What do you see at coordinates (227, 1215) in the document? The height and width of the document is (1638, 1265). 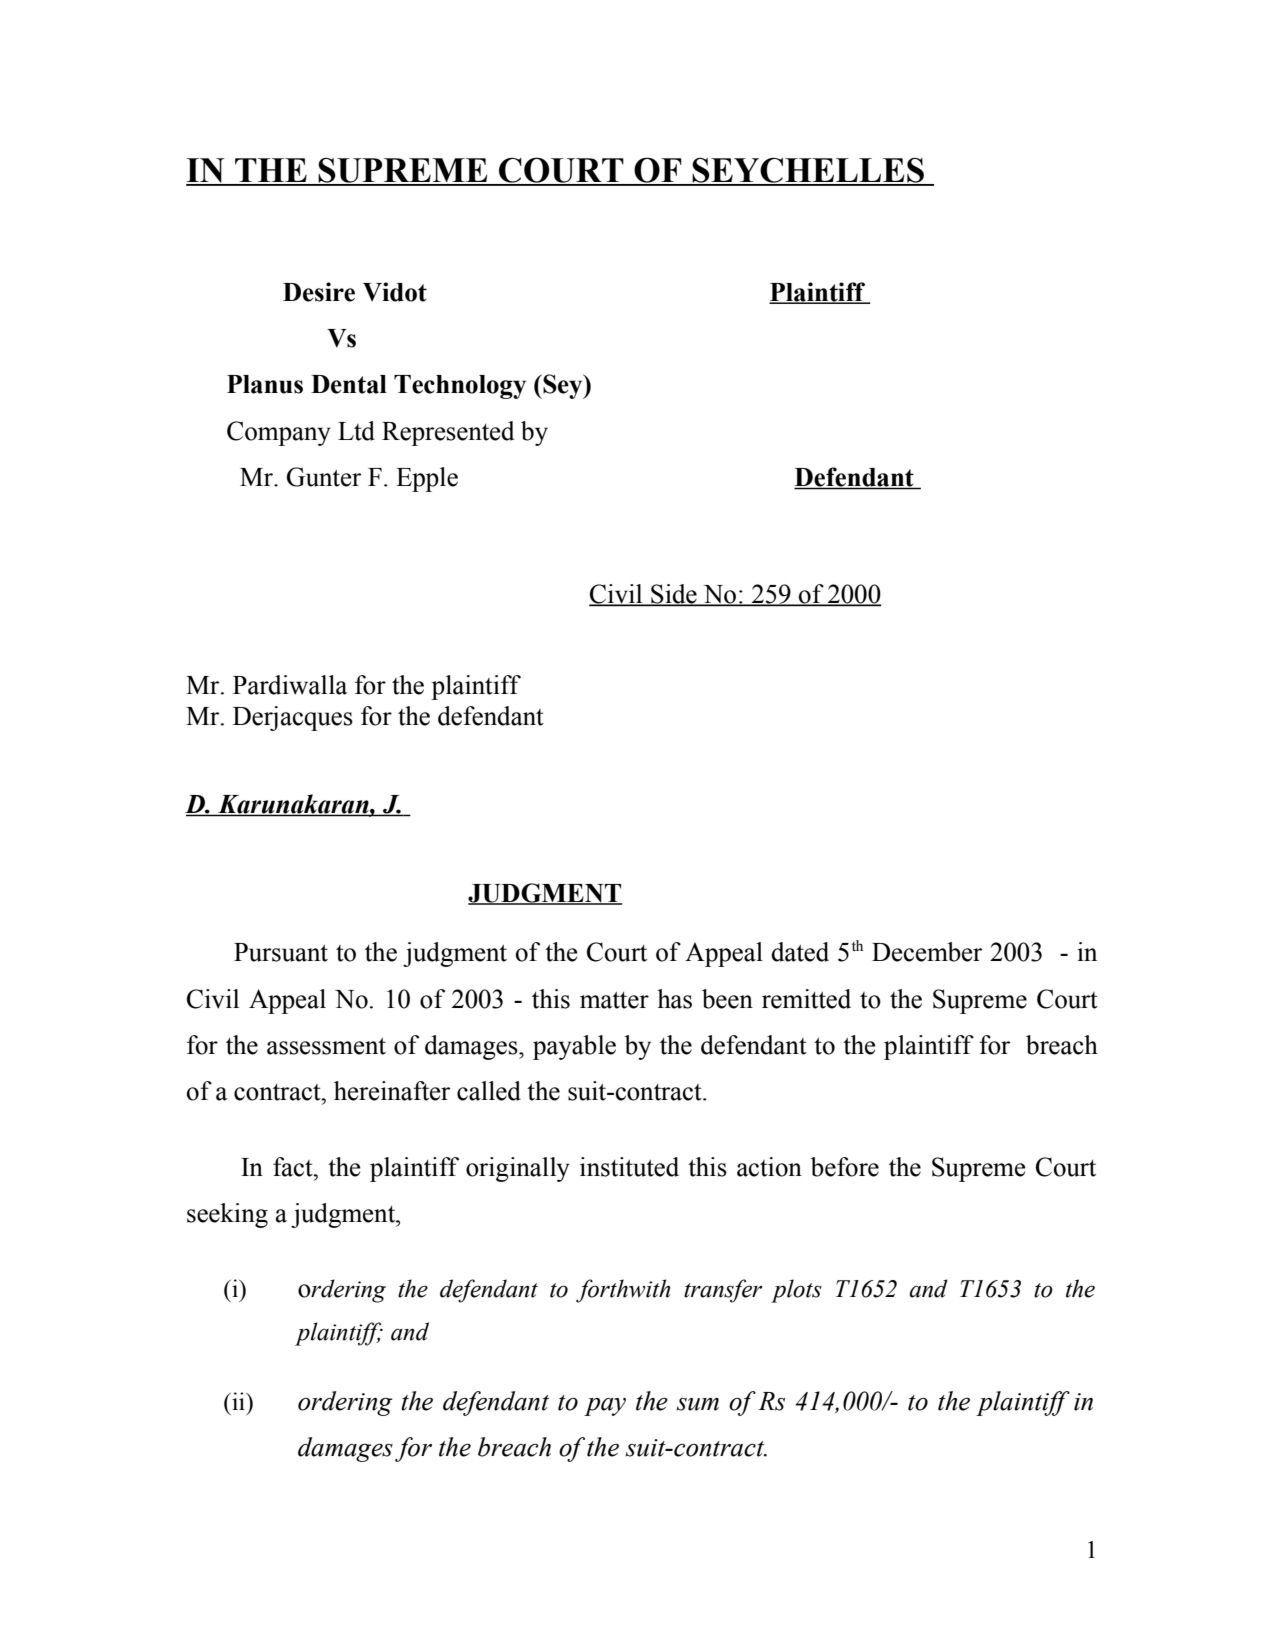 I see `seeking` at bounding box center [227, 1215].
